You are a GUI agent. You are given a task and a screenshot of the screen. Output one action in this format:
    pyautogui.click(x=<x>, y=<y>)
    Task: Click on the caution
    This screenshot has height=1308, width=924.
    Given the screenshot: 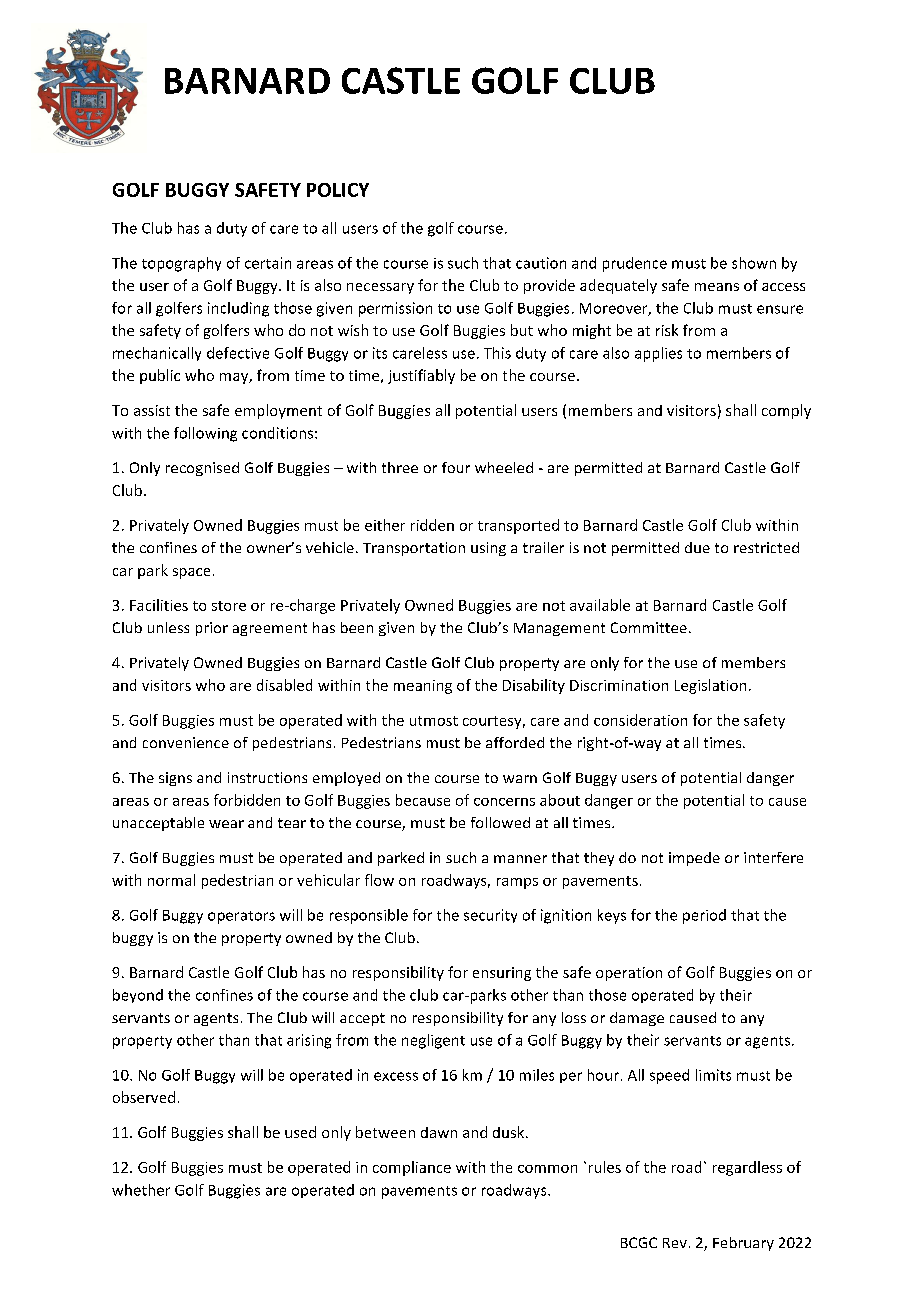 What is the action you would take?
    pyautogui.click(x=541, y=263)
